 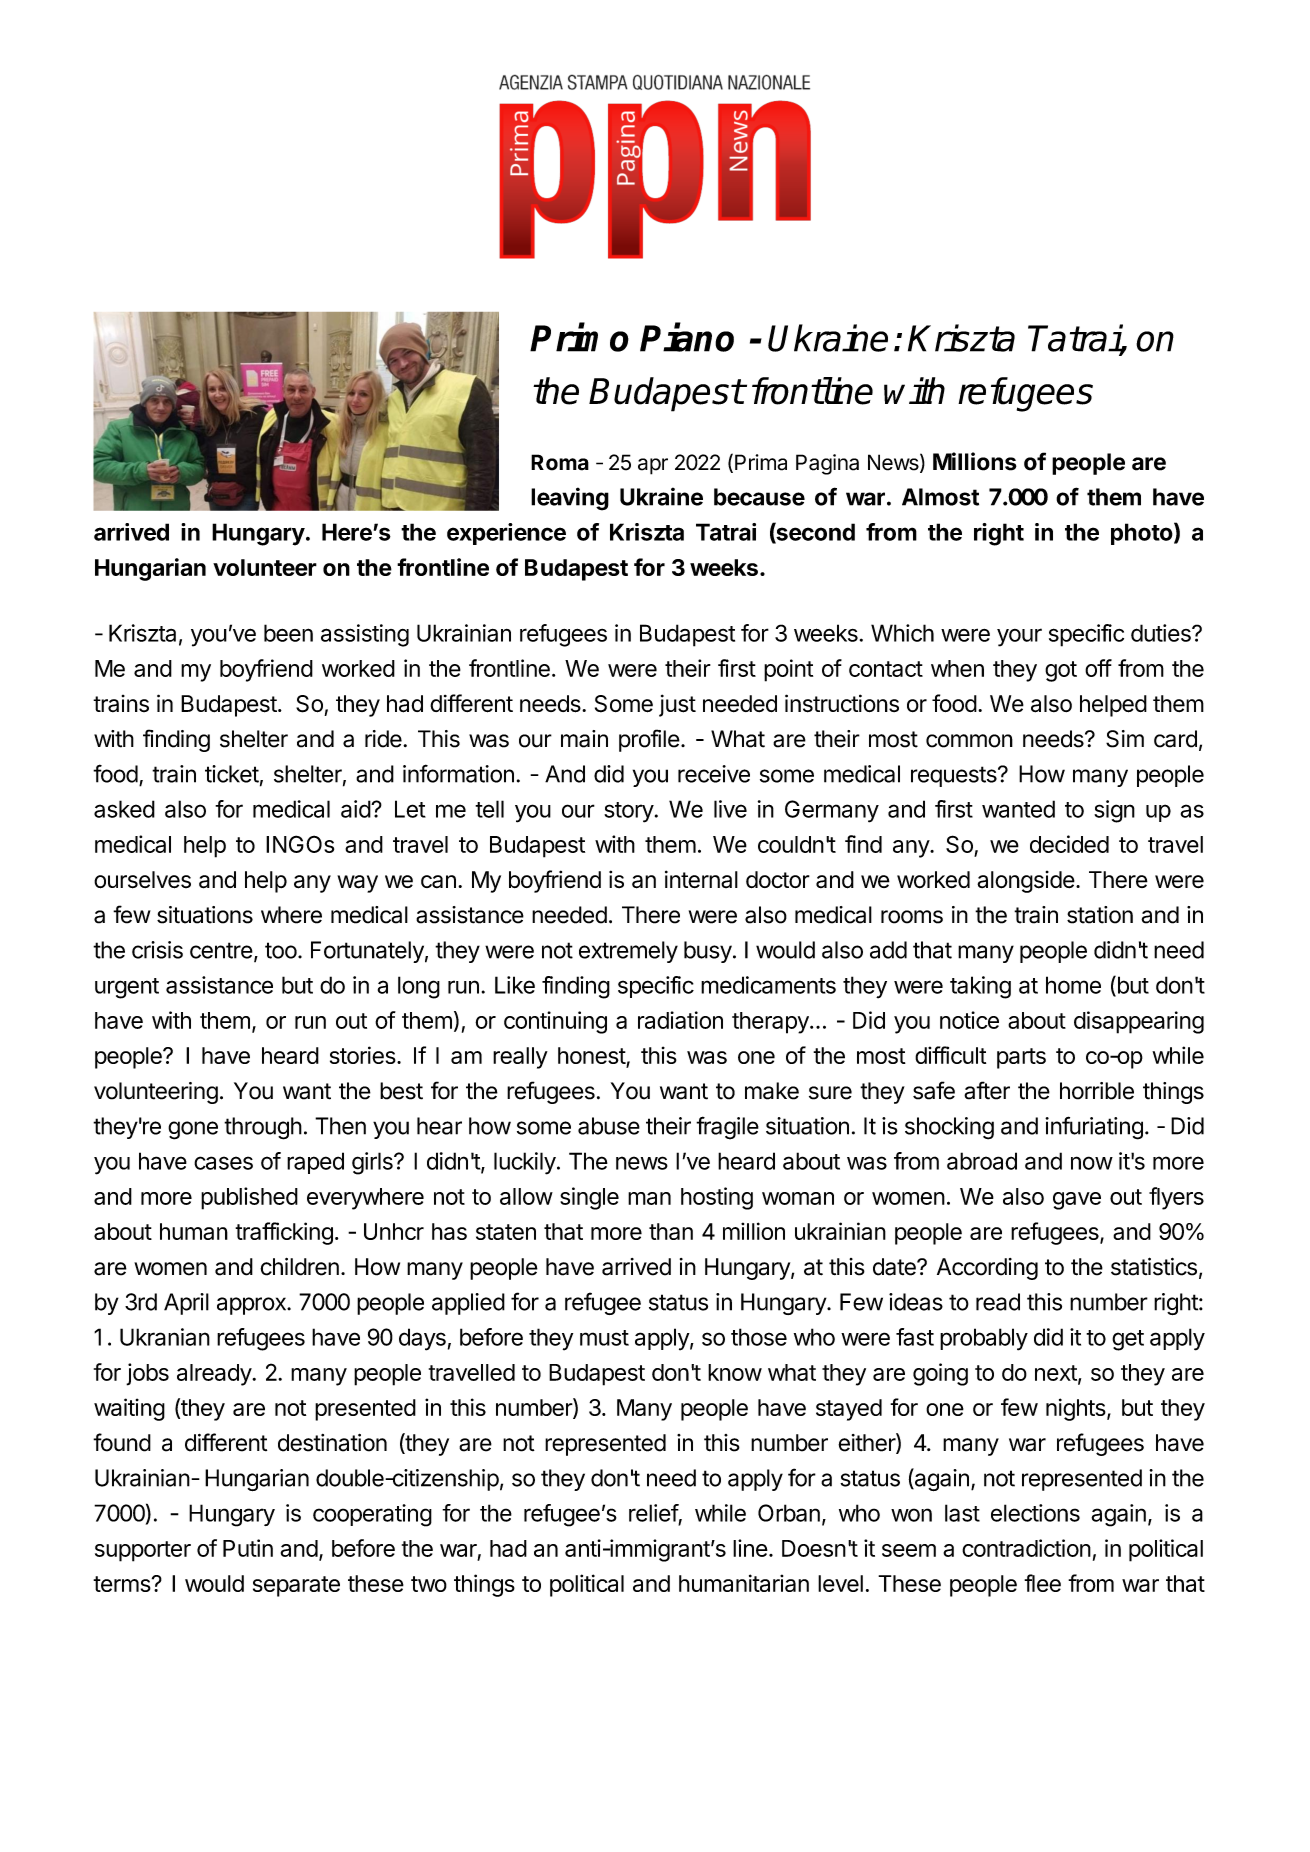 I want to click on centre, so click(x=221, y=950).
